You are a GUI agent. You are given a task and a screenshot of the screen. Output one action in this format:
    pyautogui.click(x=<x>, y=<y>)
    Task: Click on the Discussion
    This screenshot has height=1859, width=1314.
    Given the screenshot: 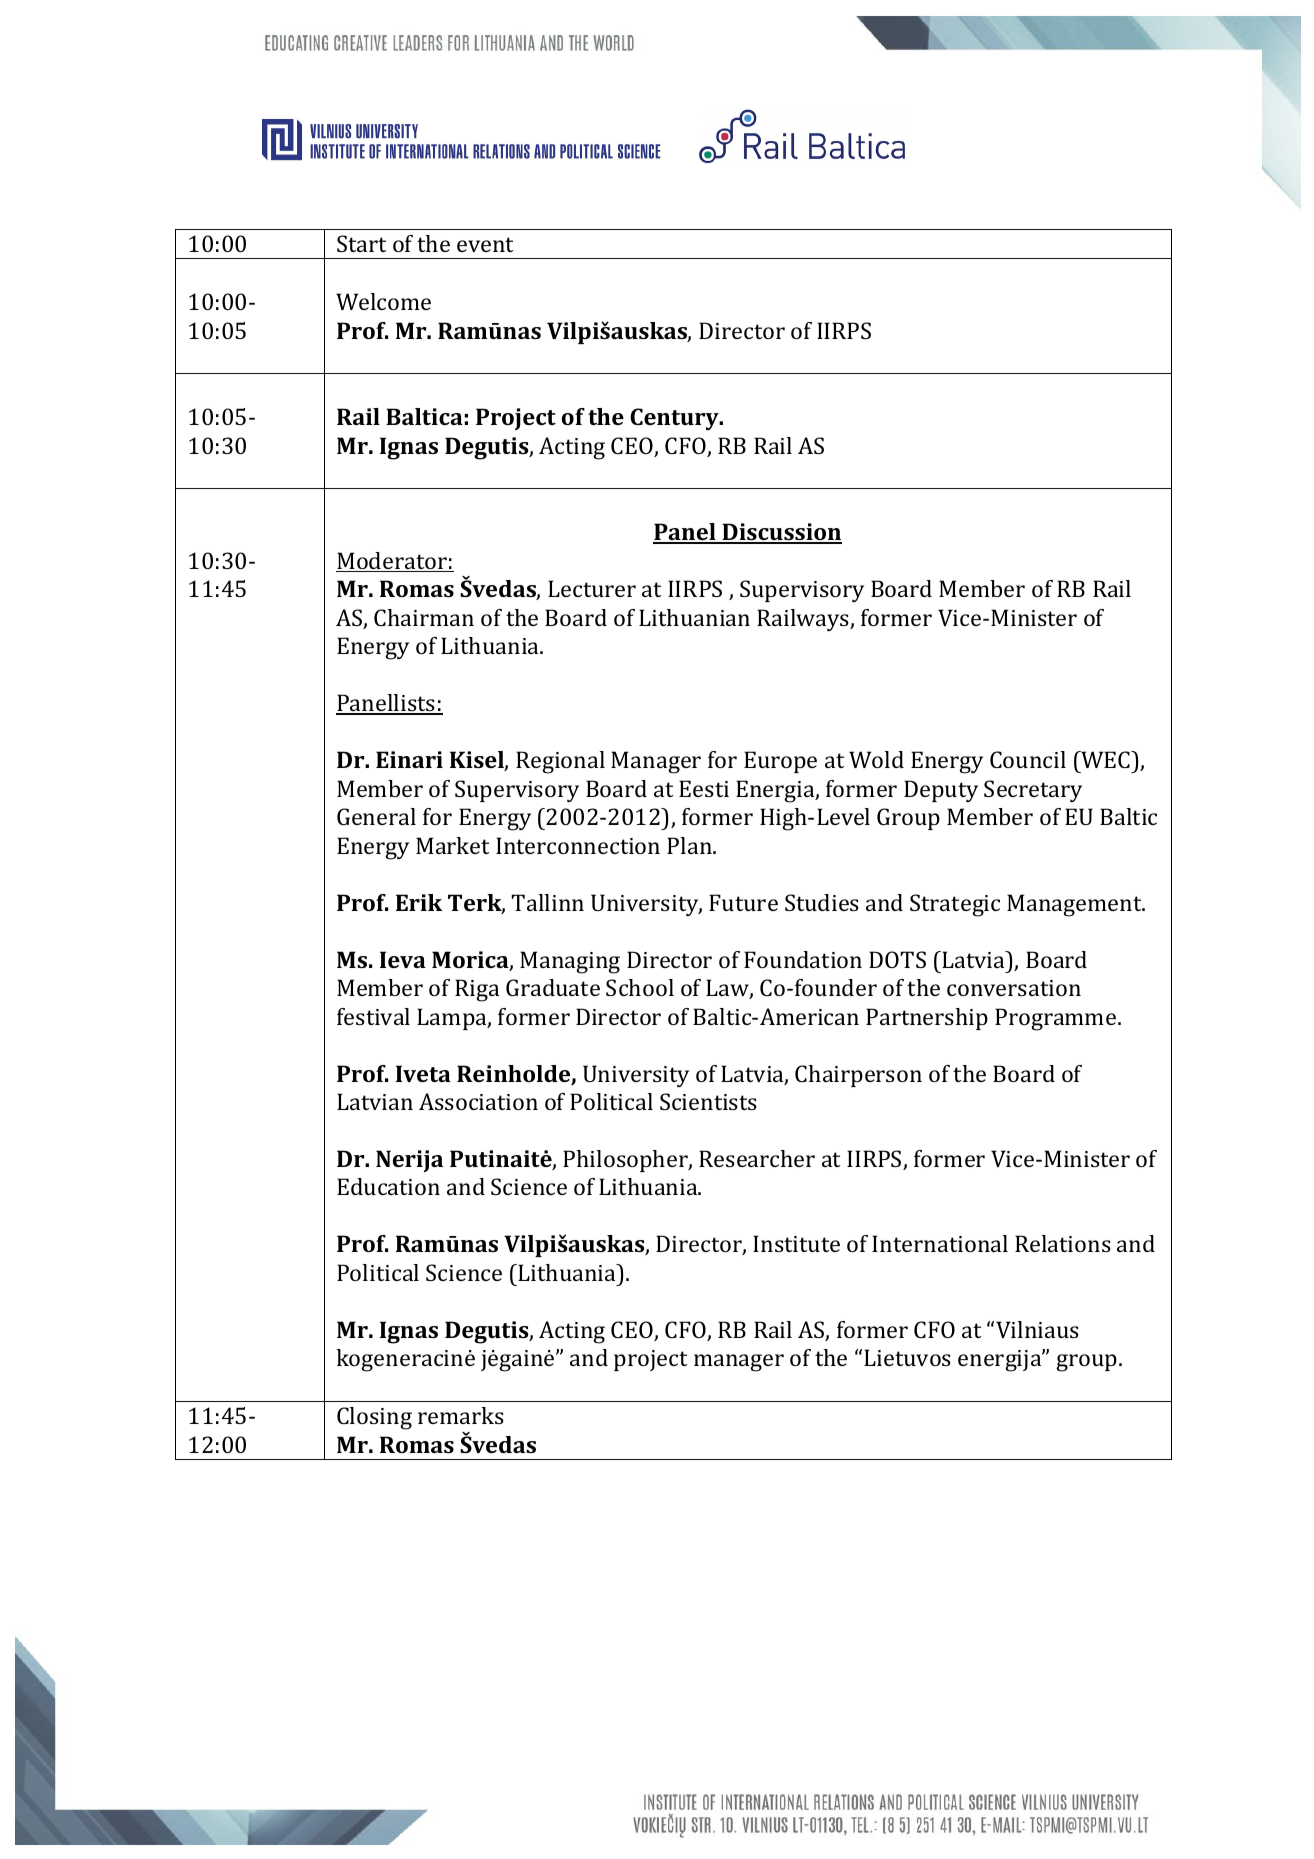 What is the action you would take?
    pyautogui.click(x=781, y=533)
